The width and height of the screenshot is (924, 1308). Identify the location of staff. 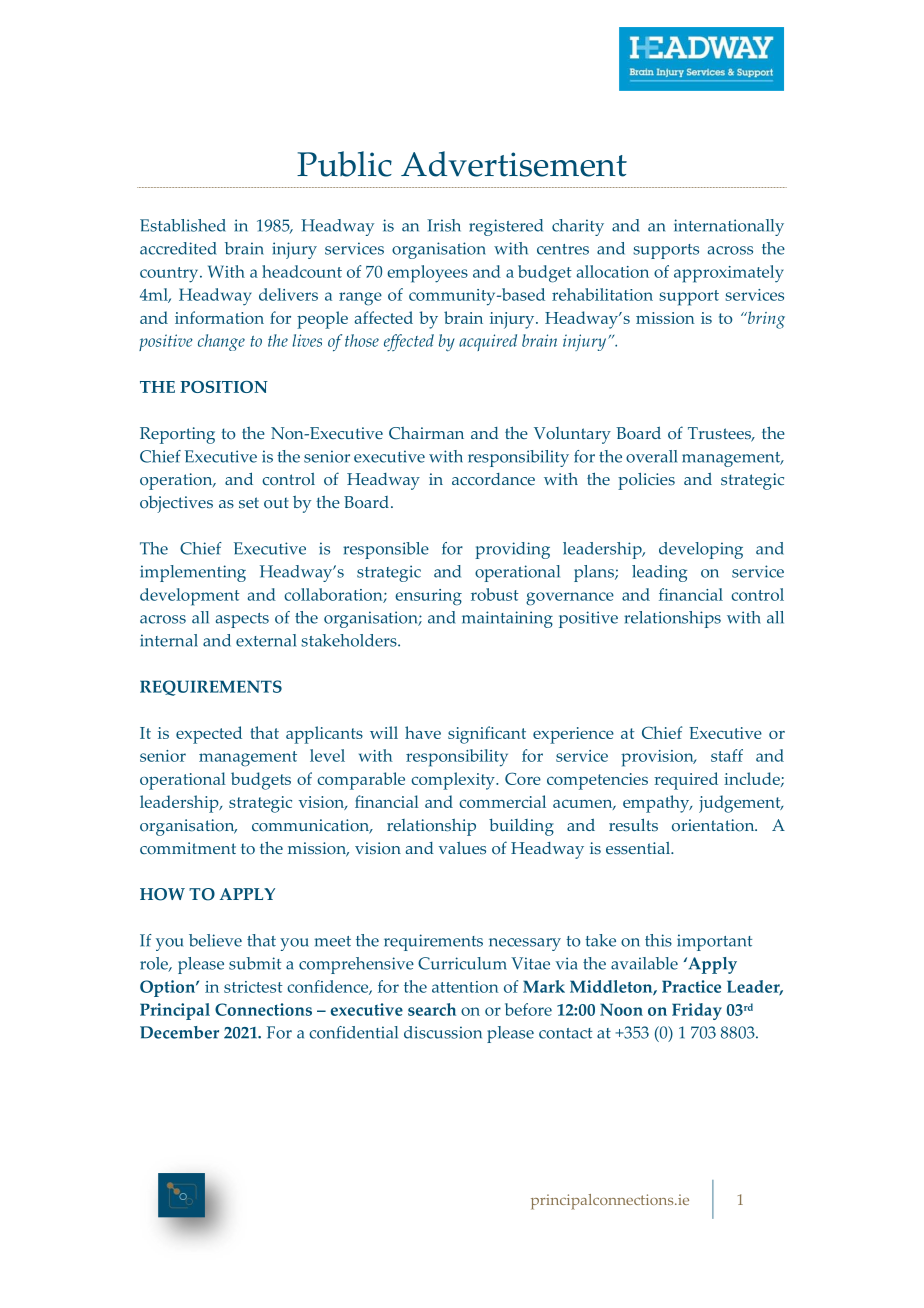
(727, 755).
